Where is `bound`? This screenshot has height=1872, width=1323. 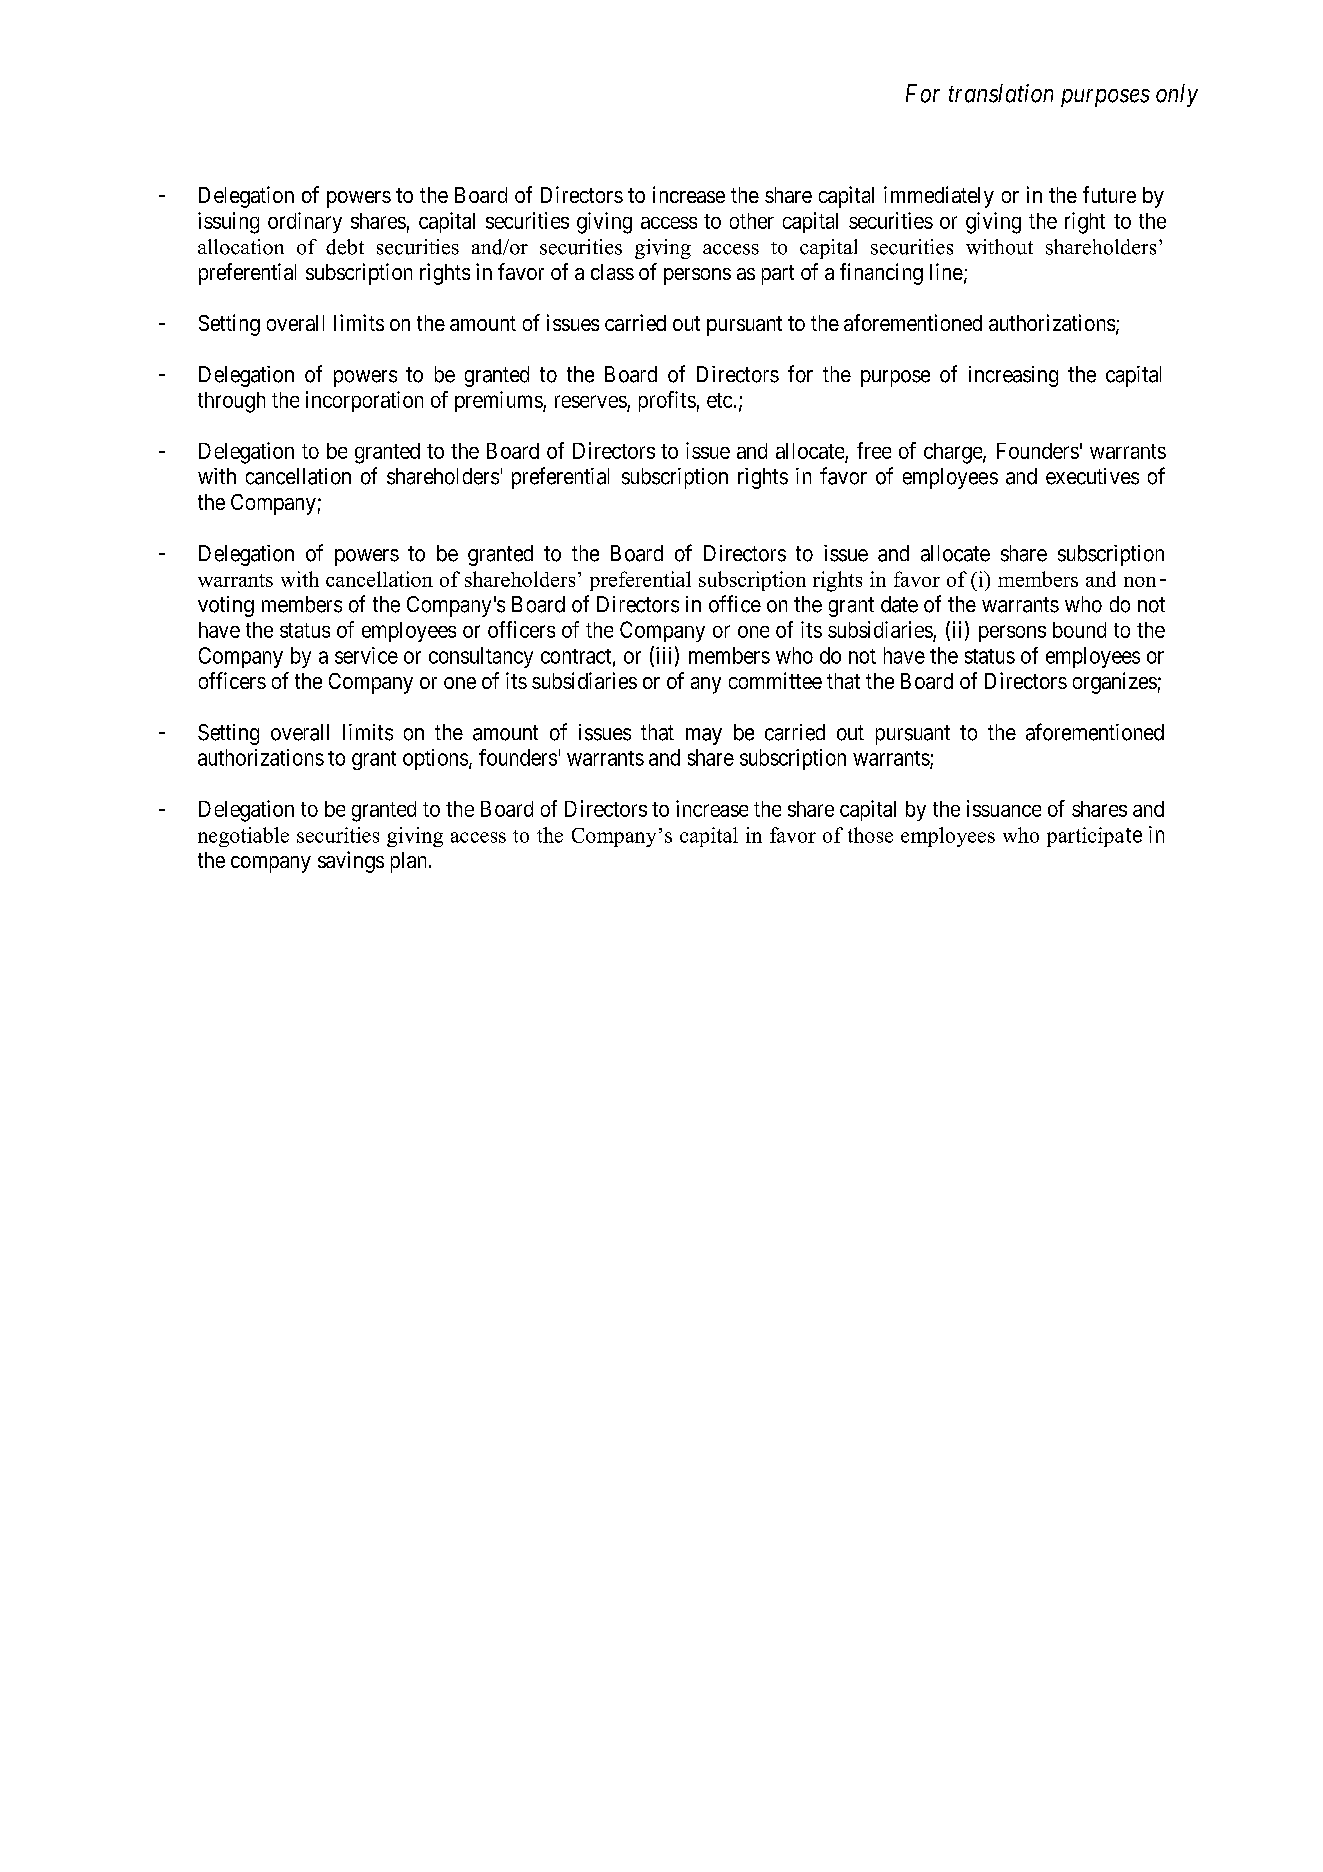 bound is located at coordinates (1079, 630).
